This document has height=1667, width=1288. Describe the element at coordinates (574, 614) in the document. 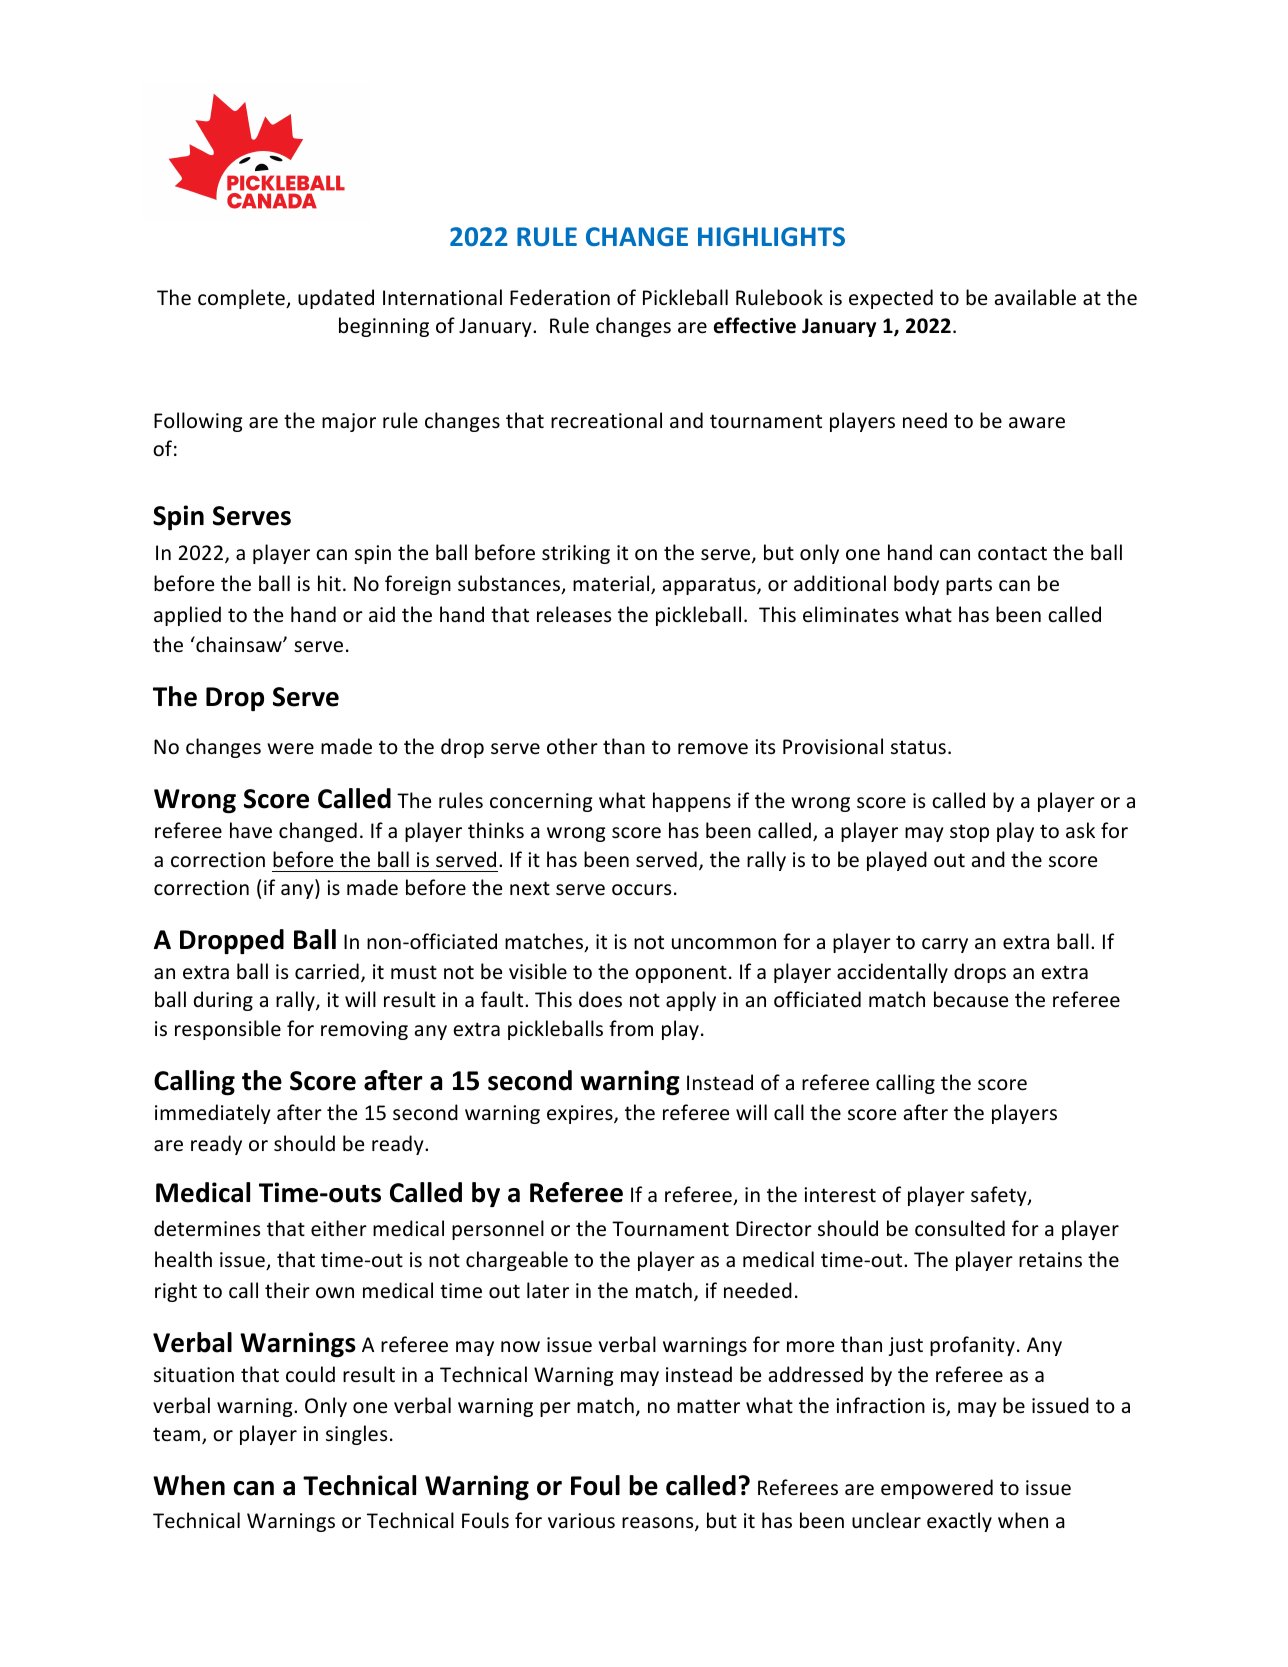

I see `releases` at that location.
